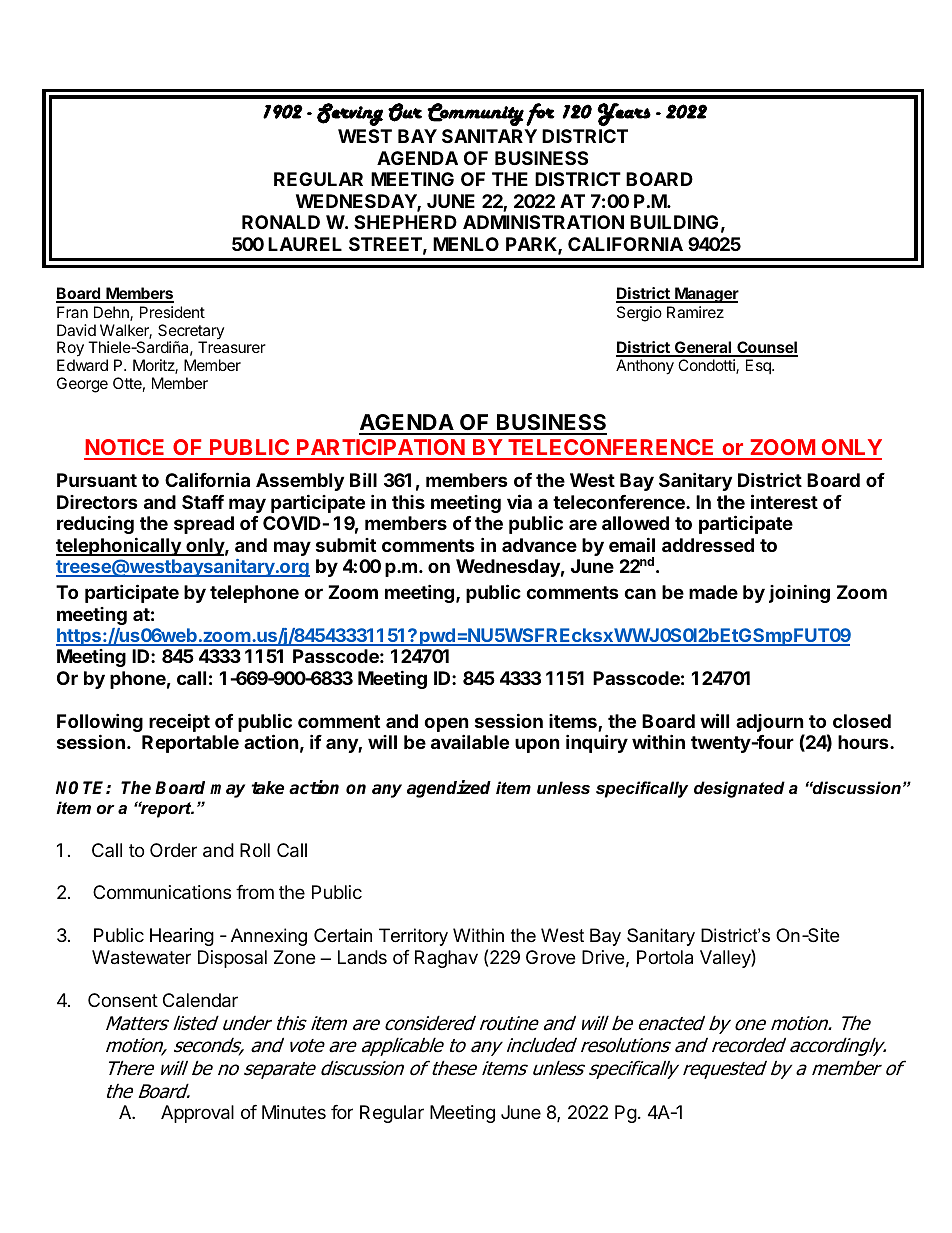 Image resolution: width=952 pixels, height=1233 pixels. Describe the element at coordinates (162, 892) in the screenshot. I see `Communications` at that location.
